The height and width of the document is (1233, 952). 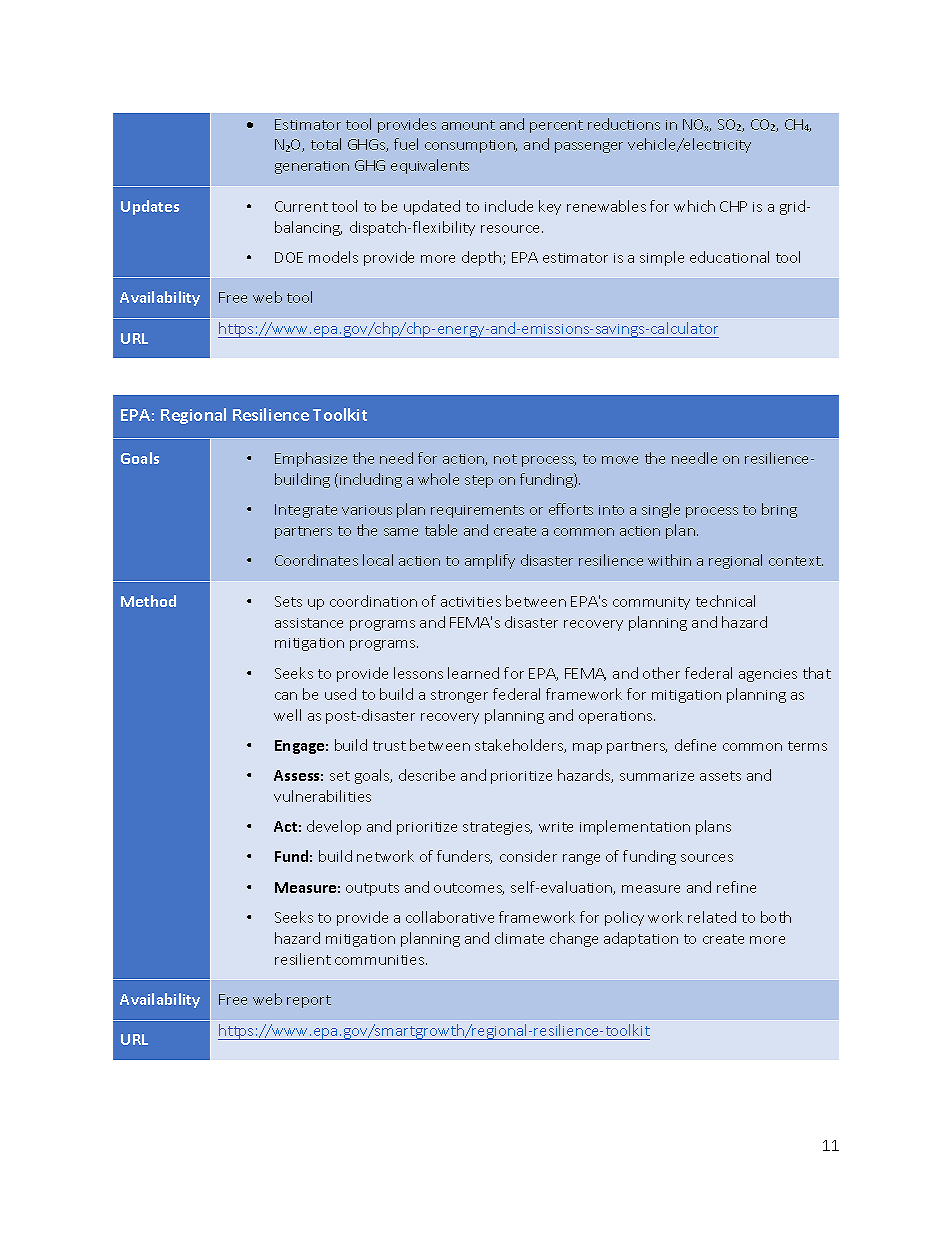 I want to click on amount, so click(x=468, y=125).
